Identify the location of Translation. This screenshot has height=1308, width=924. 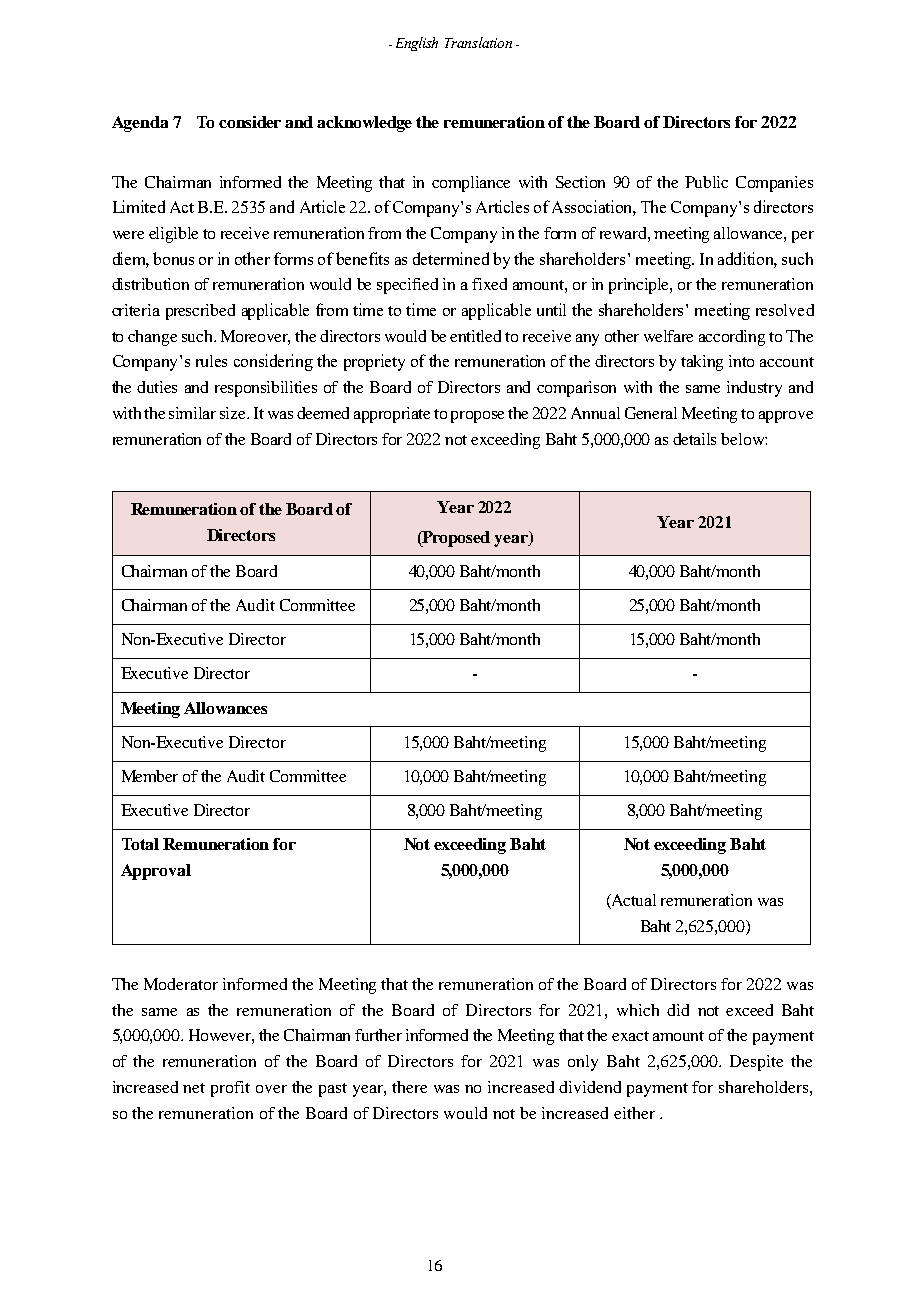
(478, 42).
